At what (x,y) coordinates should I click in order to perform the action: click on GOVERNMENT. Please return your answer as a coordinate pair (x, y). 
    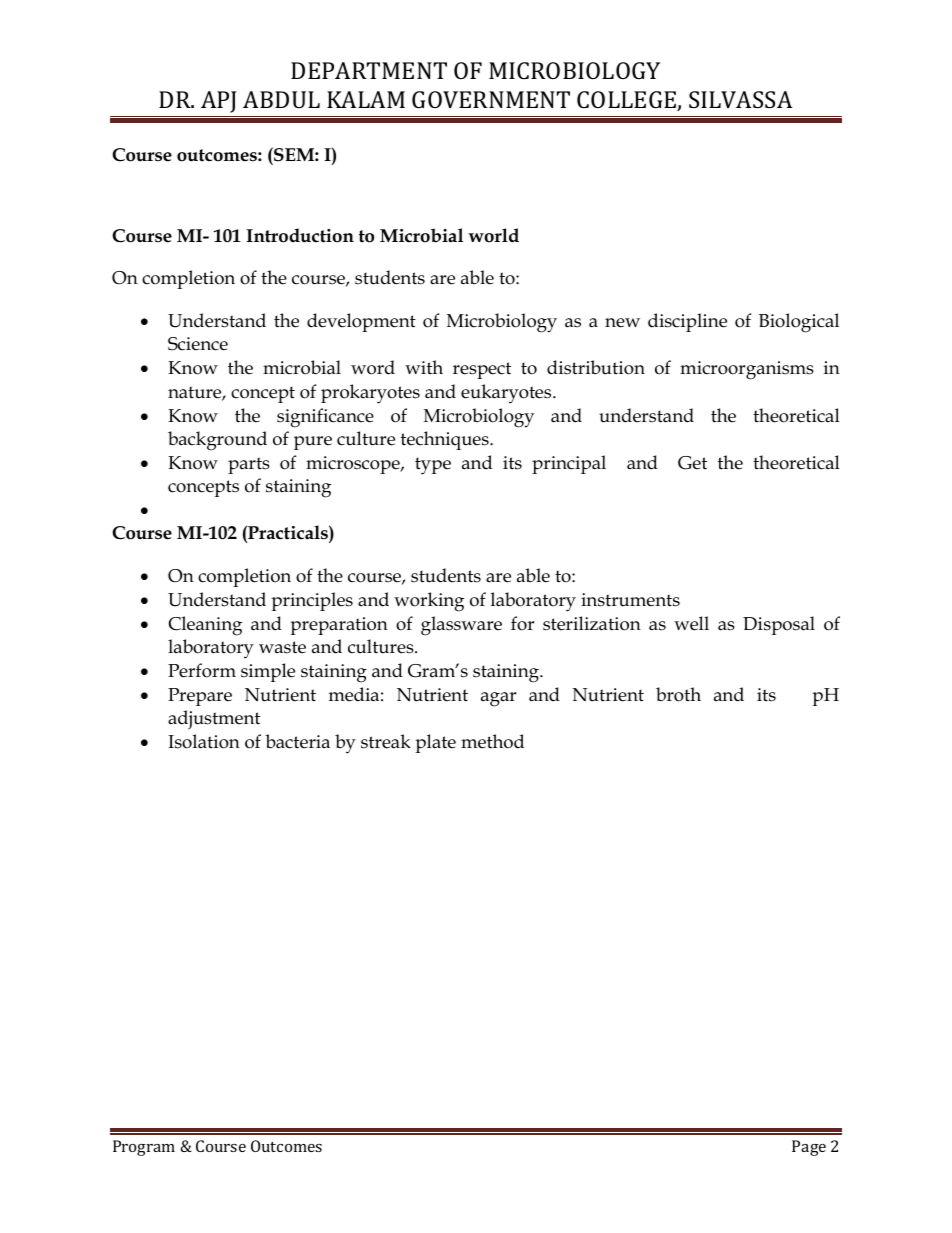
    Looking at the image, I should click on (491, 99).
